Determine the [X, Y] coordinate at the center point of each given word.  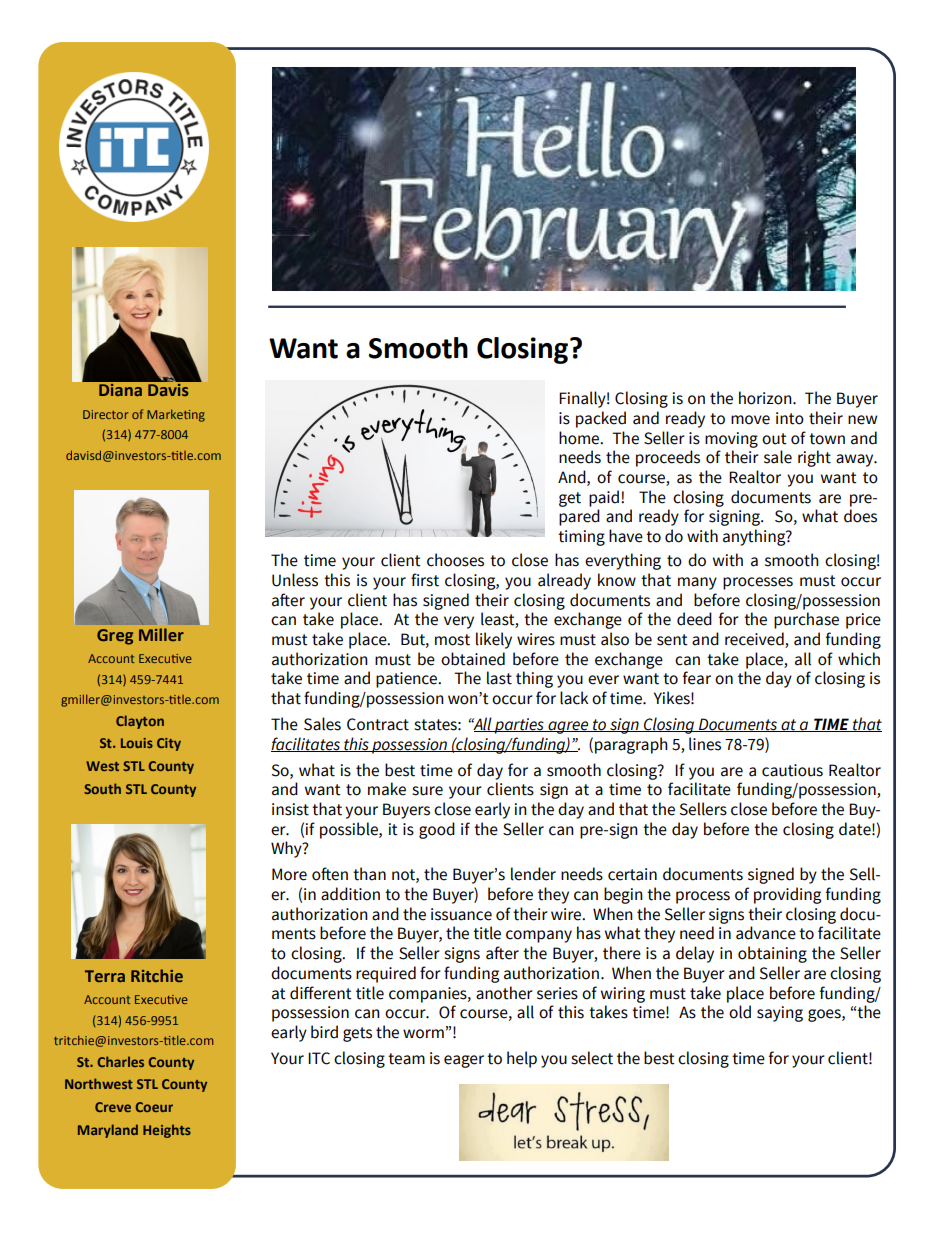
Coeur [154, 1107]
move [750, 420]
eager [464, 1061]
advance [766, 933]
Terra [105, 976]
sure [427, 791]
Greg [115, 637]
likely [494, 640]
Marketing [176, 416]
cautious [792, 770]
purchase [806, 620]
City [169, 744]
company [539, 936]
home [580, 438]
